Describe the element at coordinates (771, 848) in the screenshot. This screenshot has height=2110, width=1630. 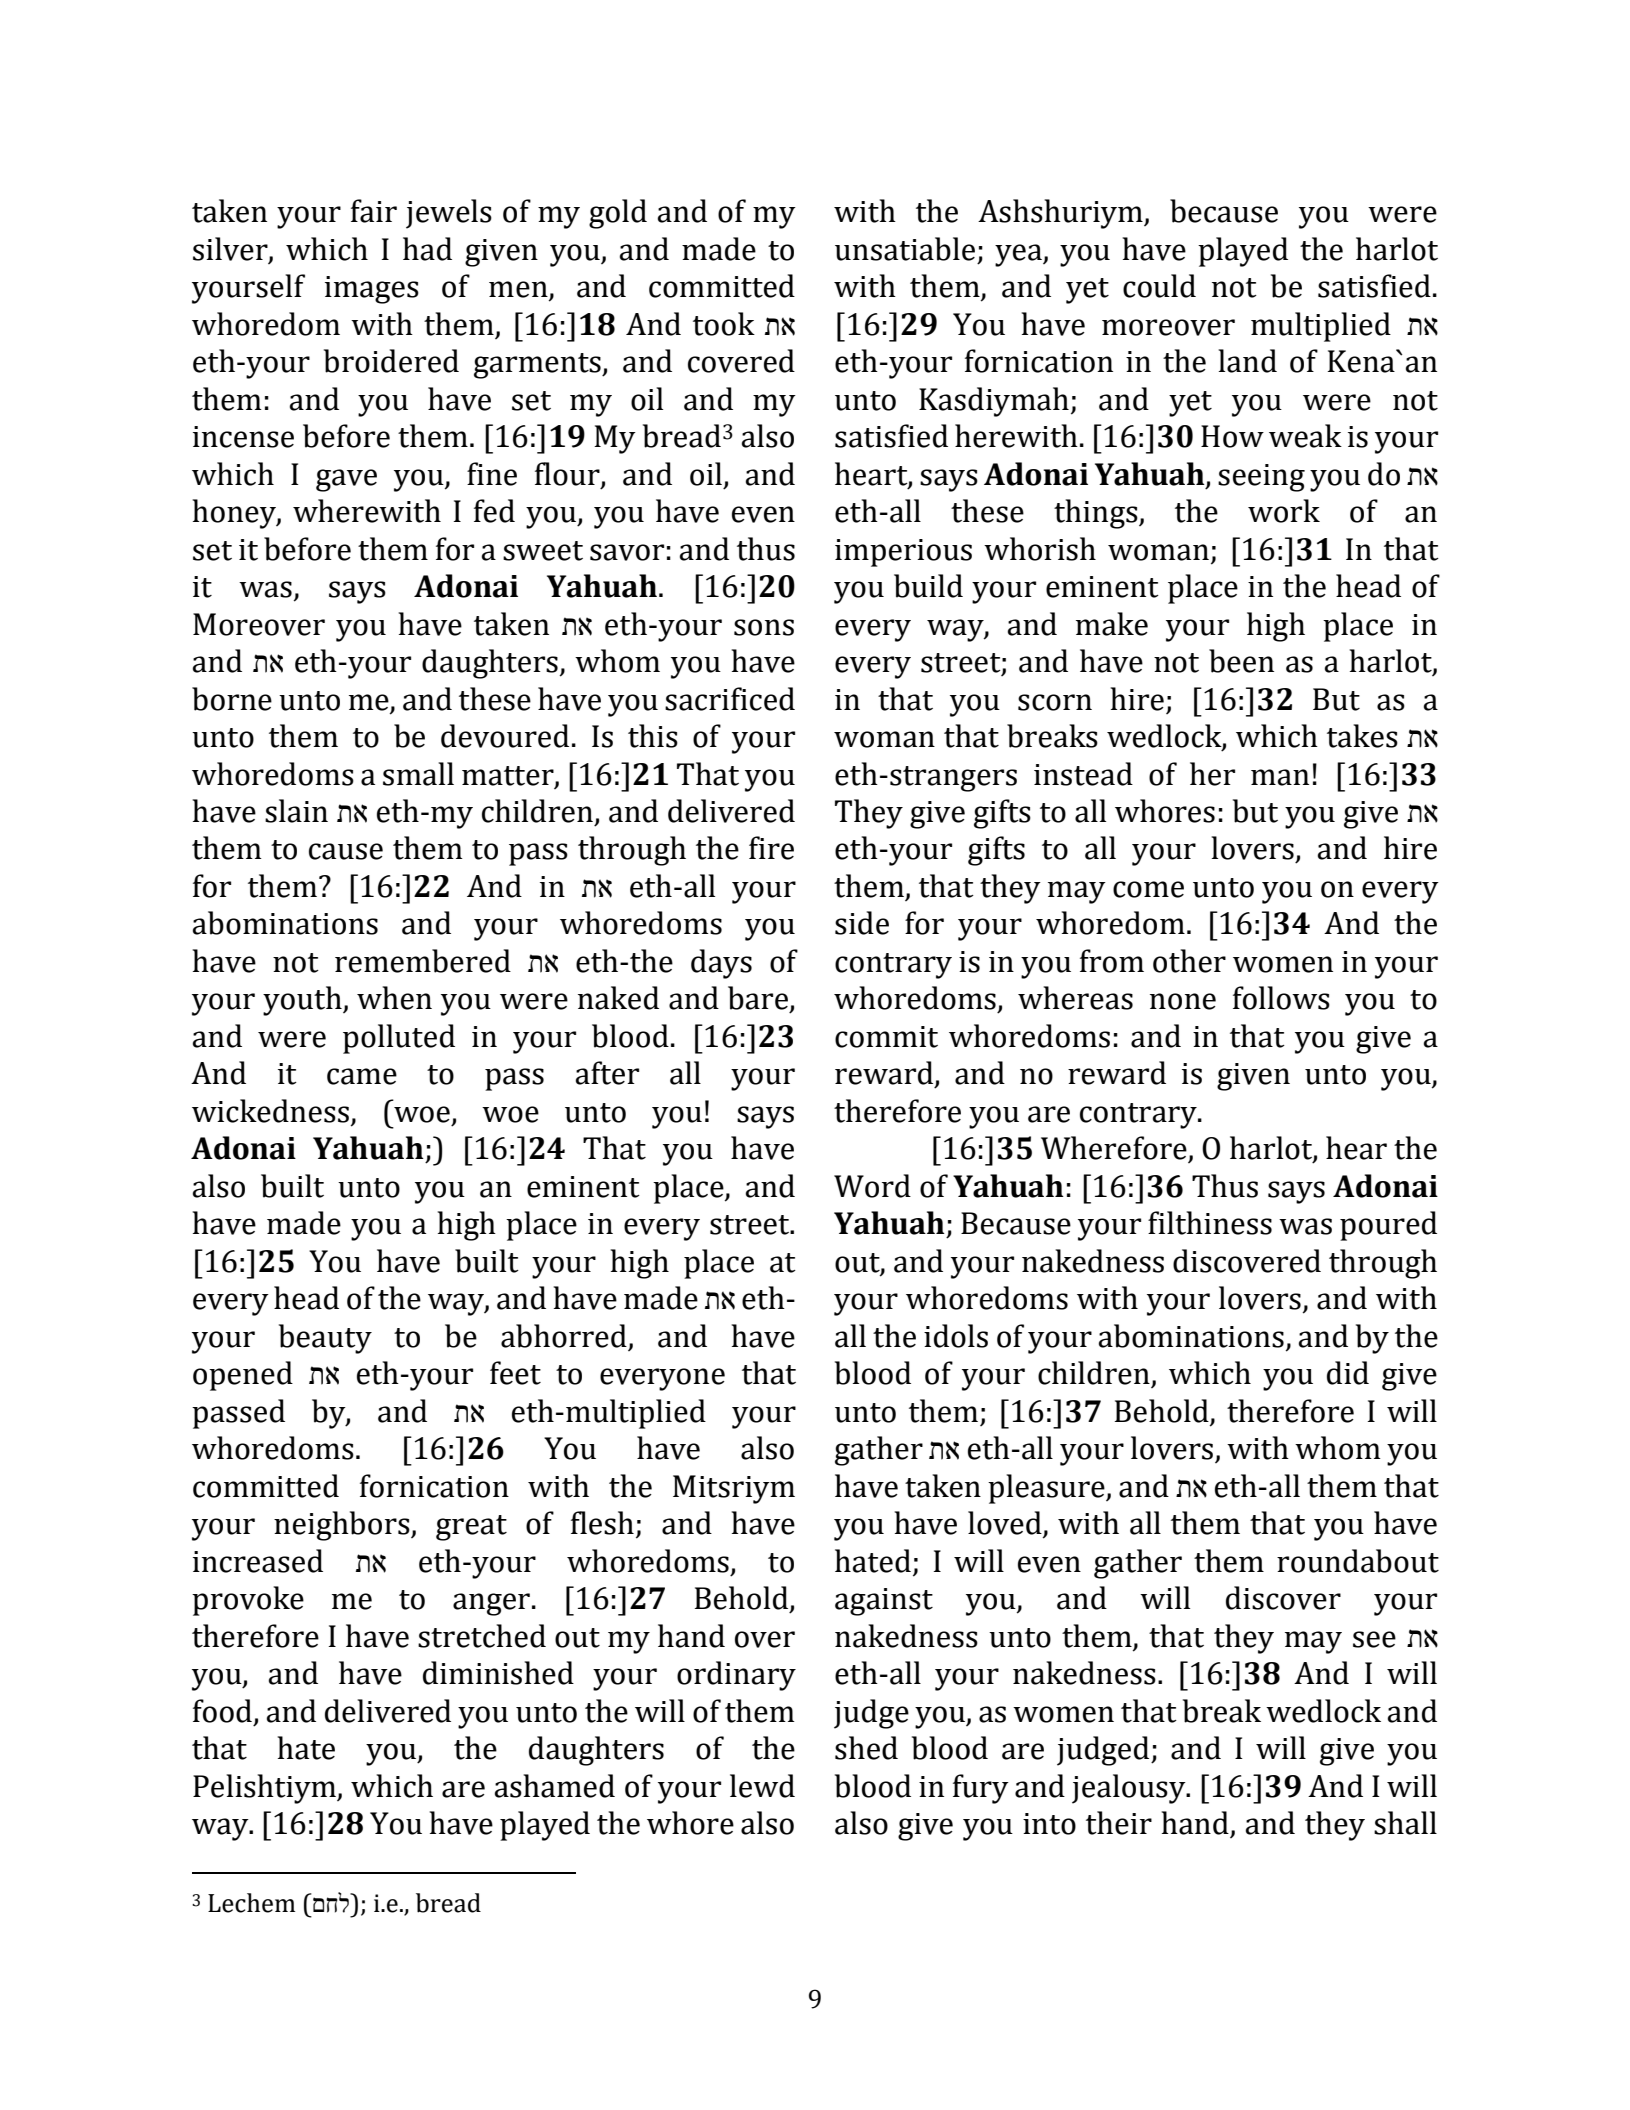
I see `fire` at that location.
